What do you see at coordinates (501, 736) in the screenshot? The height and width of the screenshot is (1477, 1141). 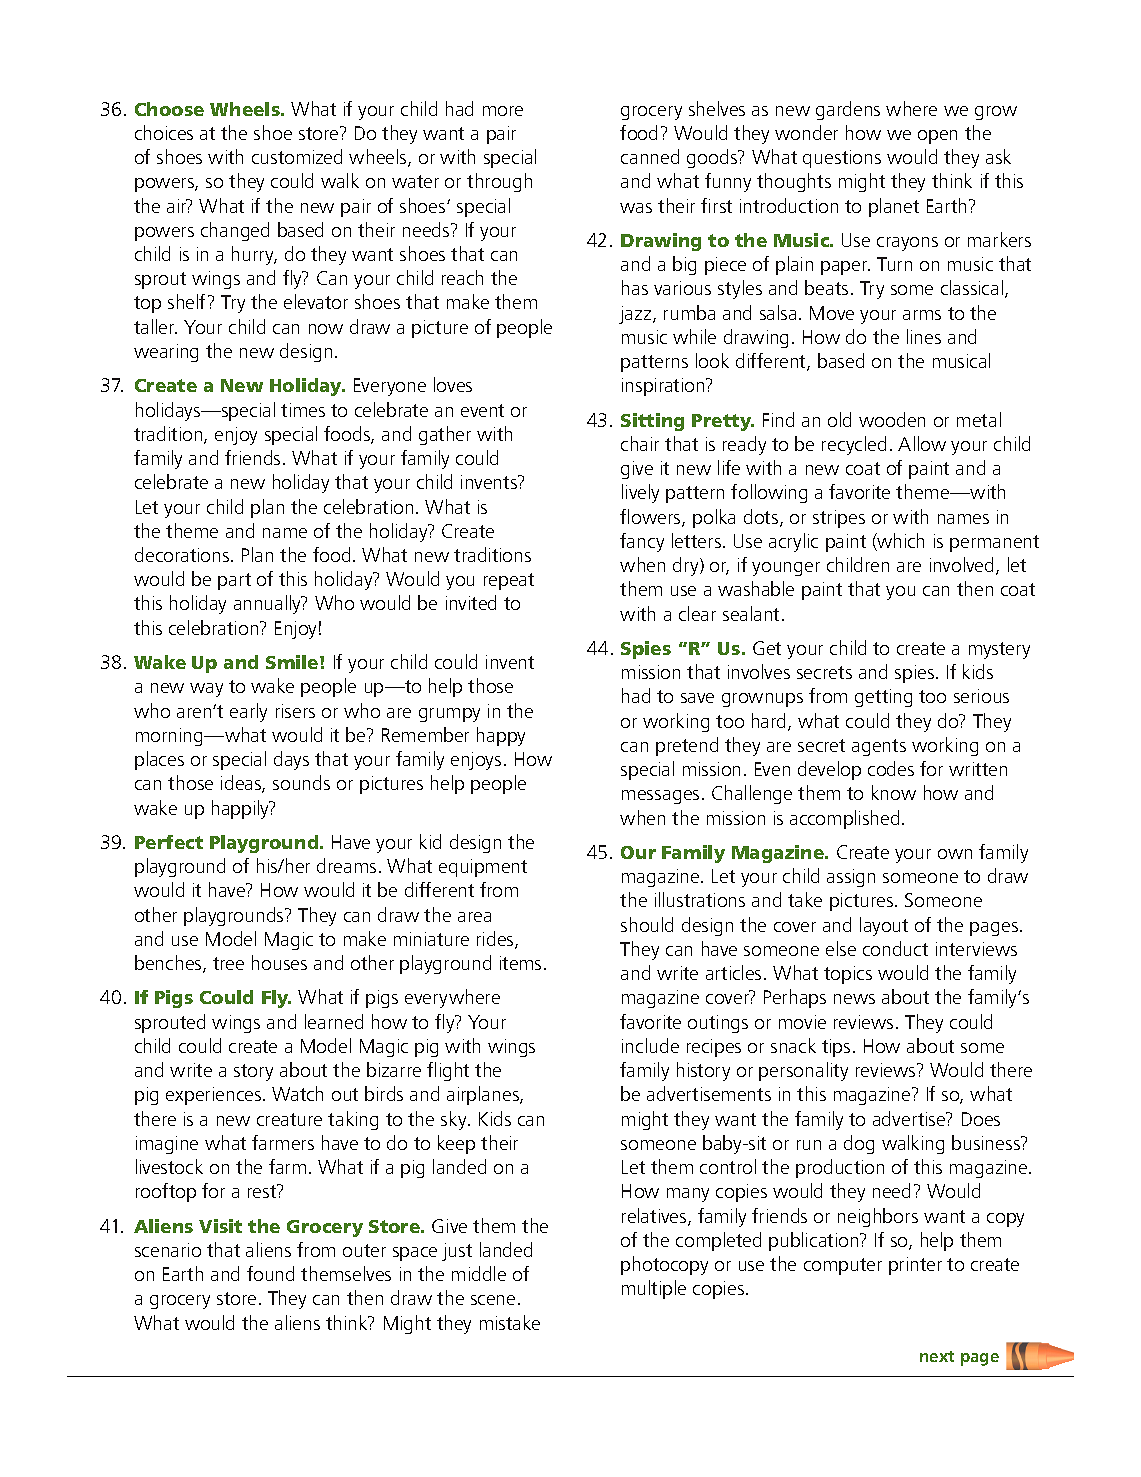 I see `happy` at bounding box center [501, 736].
